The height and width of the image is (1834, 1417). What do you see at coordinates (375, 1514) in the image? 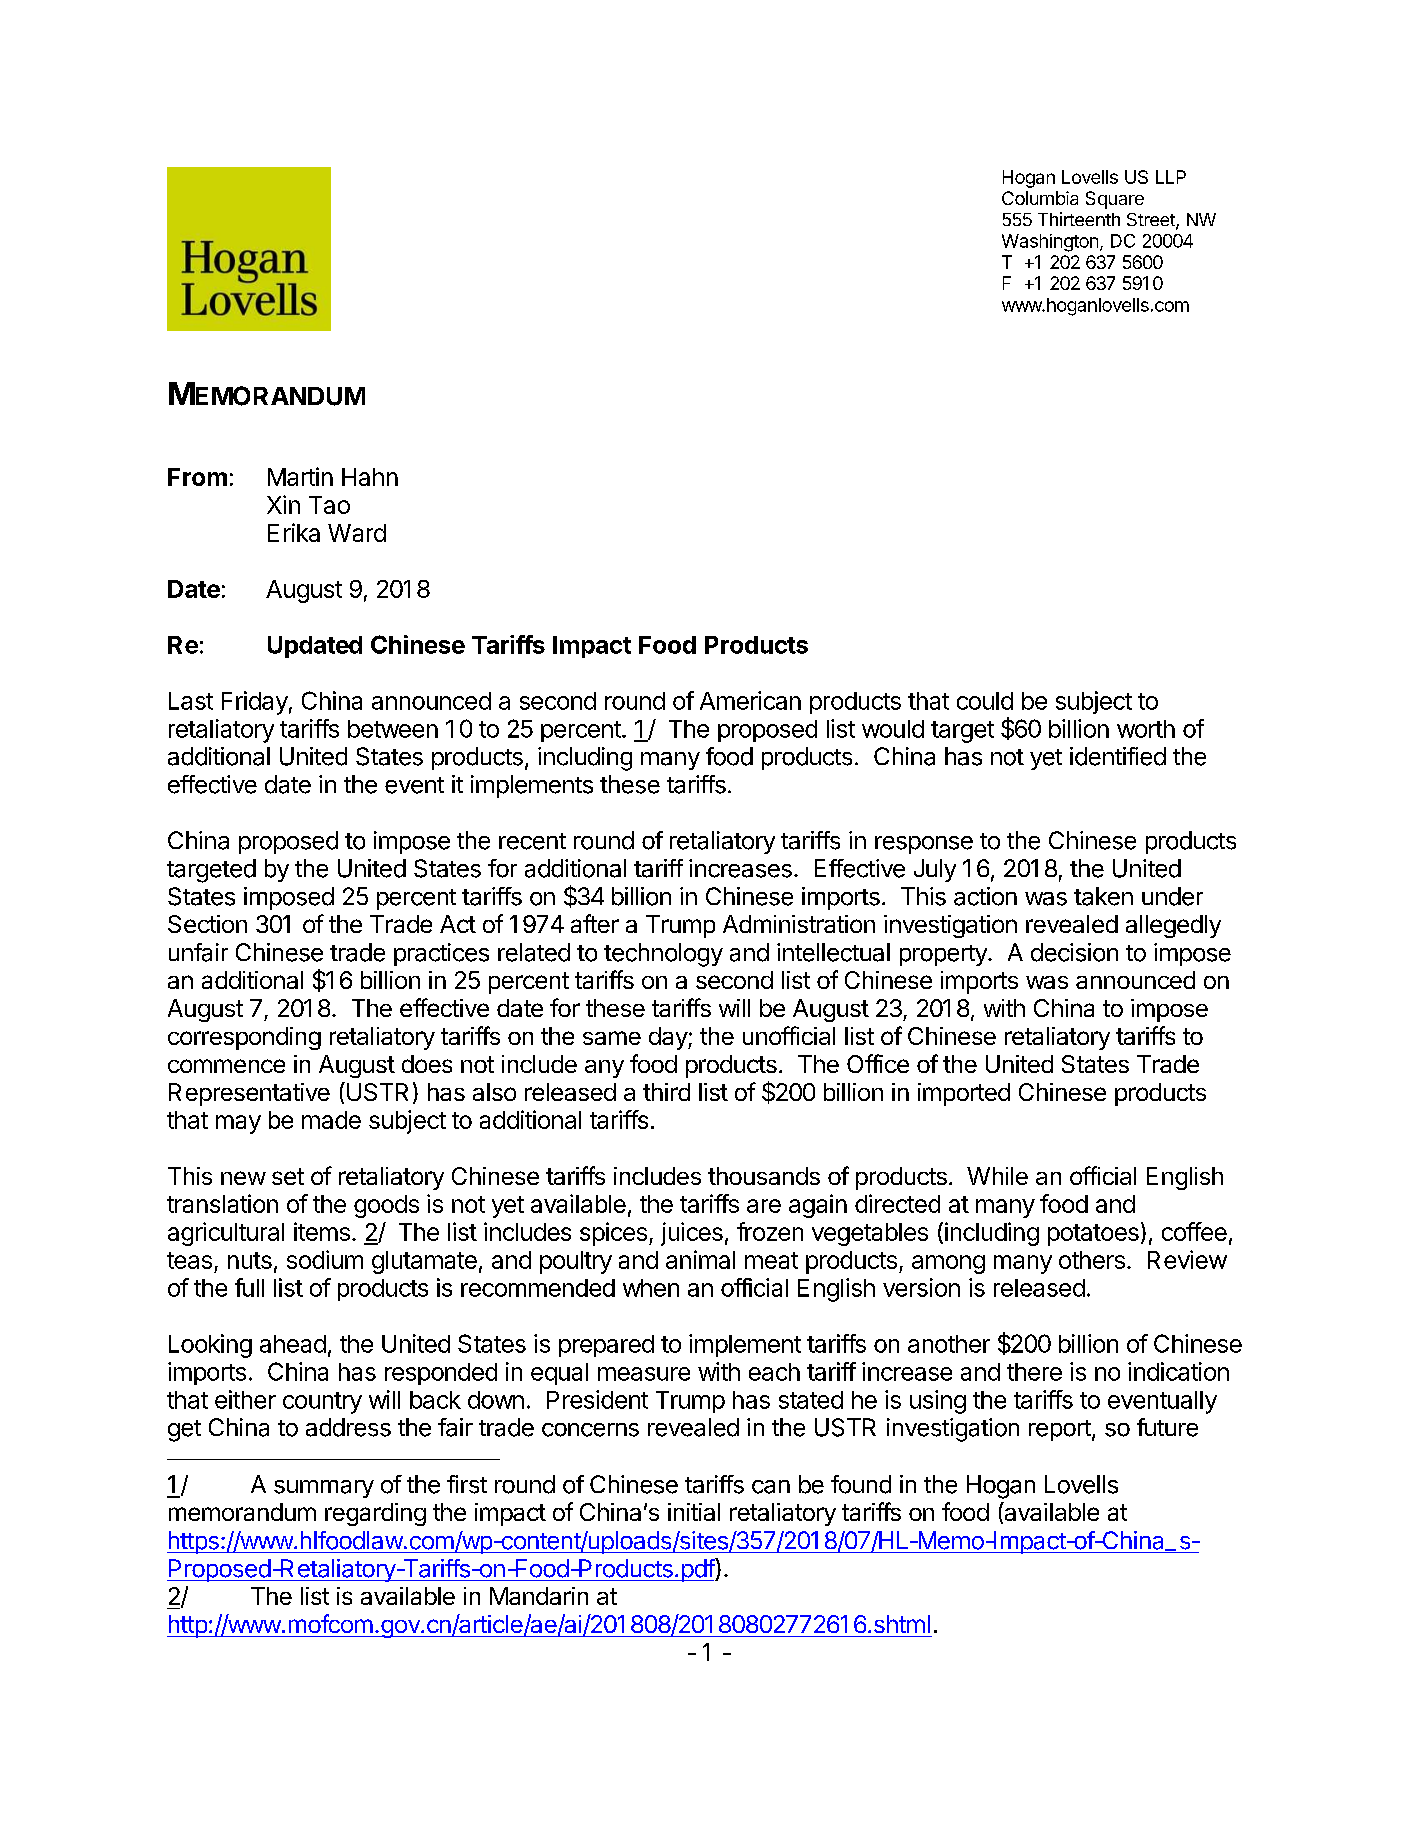
I see `regarding` at bounding box center [375, 1514].
